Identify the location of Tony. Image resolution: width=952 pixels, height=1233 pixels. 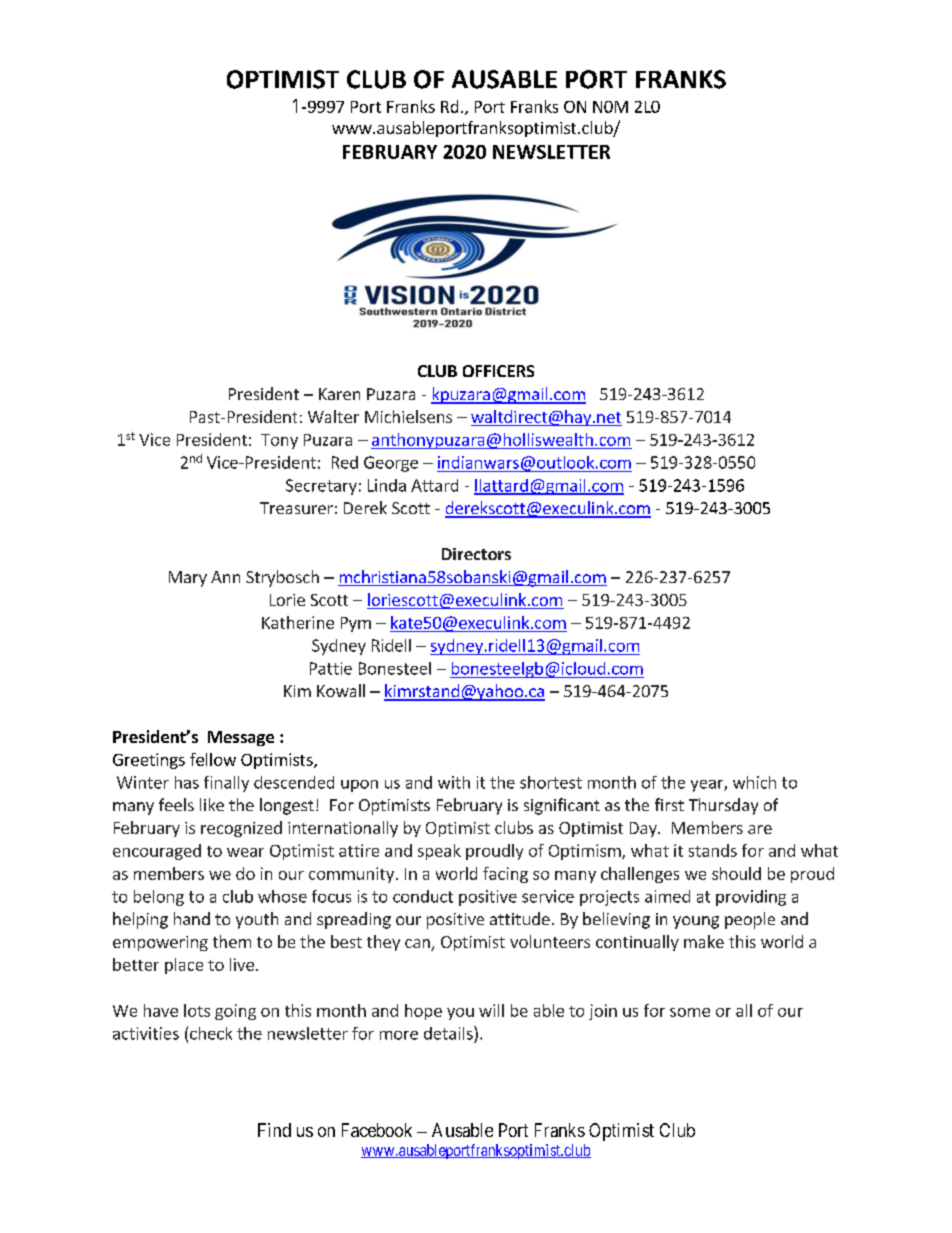
(279, 441).
